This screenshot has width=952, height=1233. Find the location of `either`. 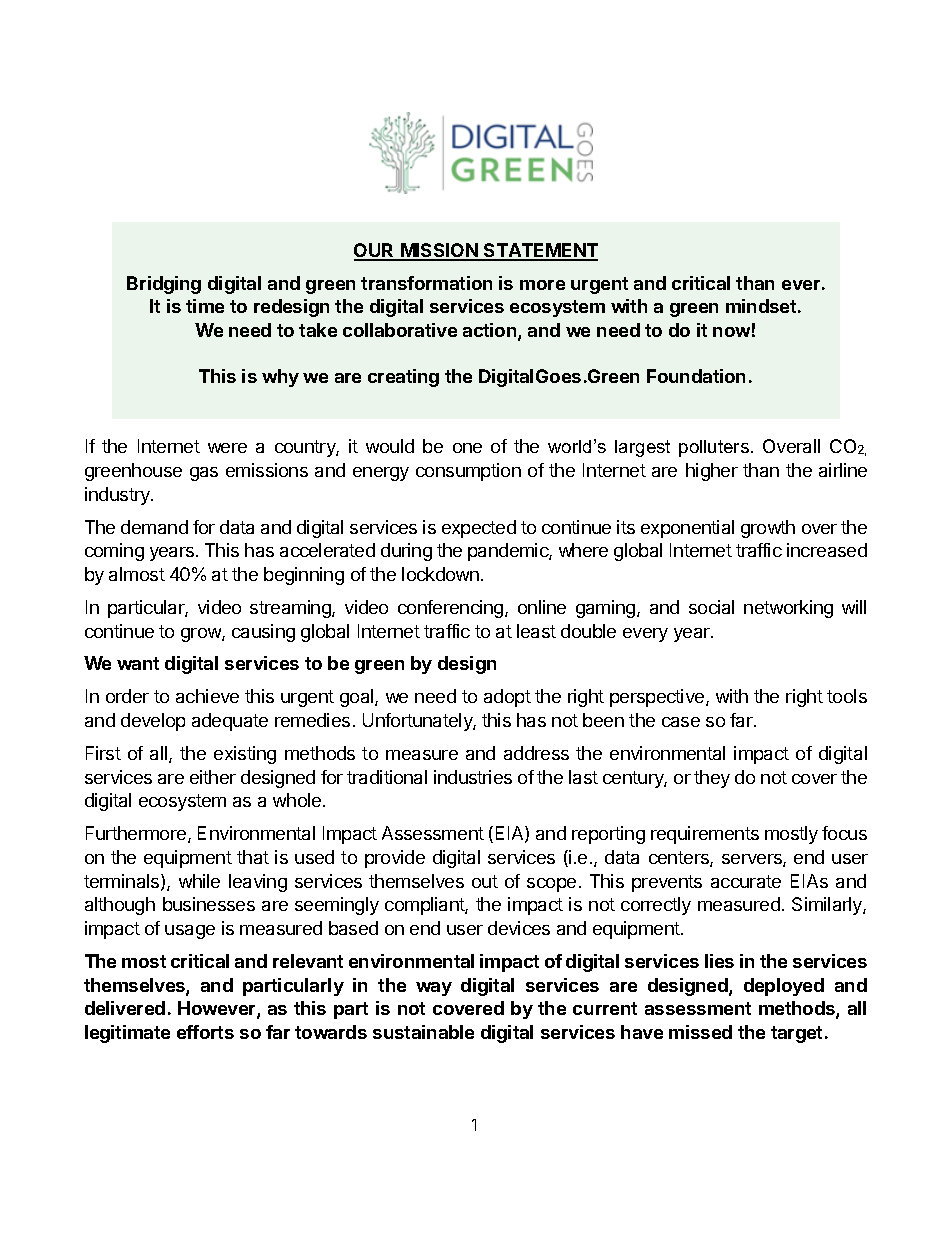

either is located at coordinates (213, 777).
